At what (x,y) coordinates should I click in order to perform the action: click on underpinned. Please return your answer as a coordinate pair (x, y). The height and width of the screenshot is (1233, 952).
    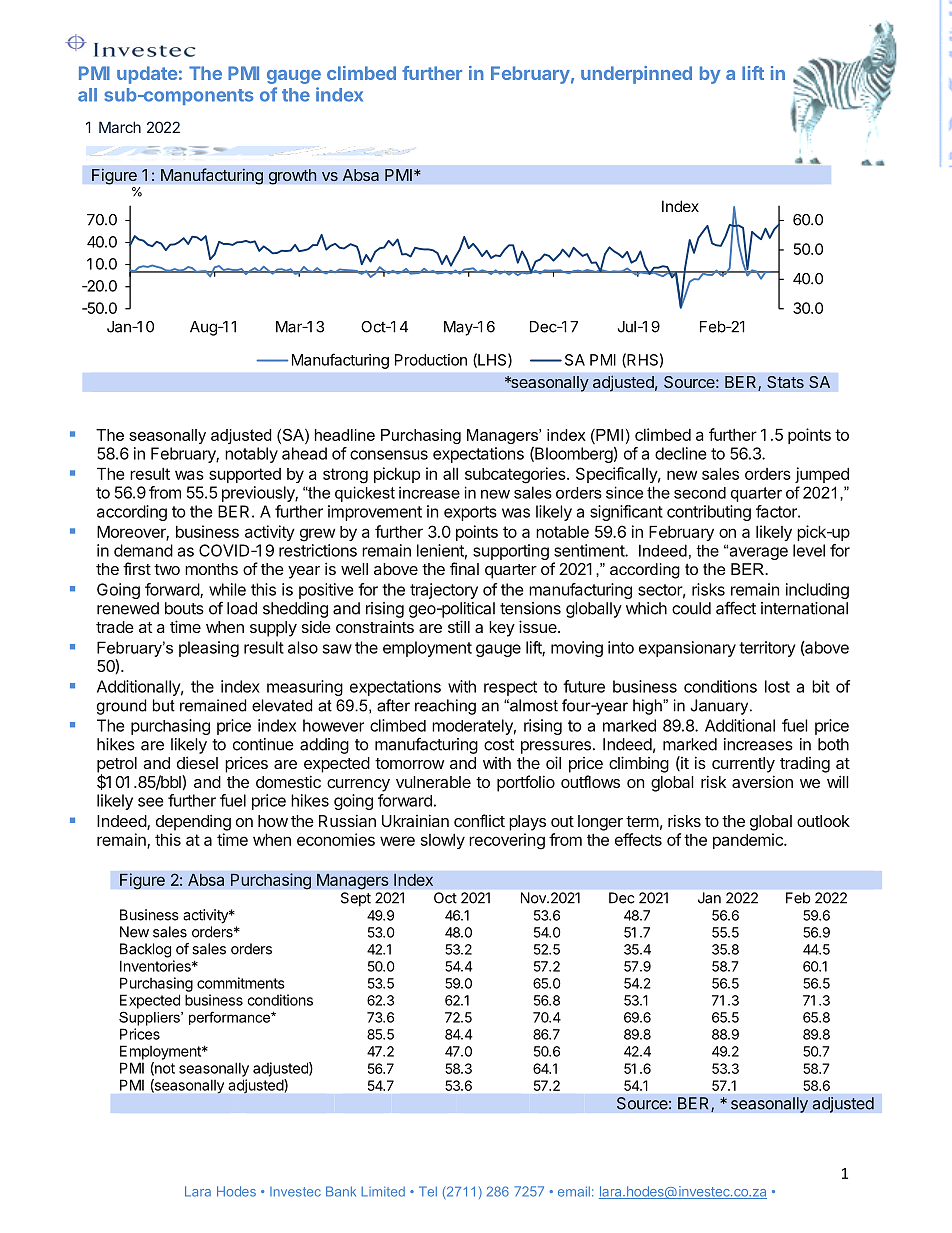
    Looking at the image, I should click on (636, 75).
